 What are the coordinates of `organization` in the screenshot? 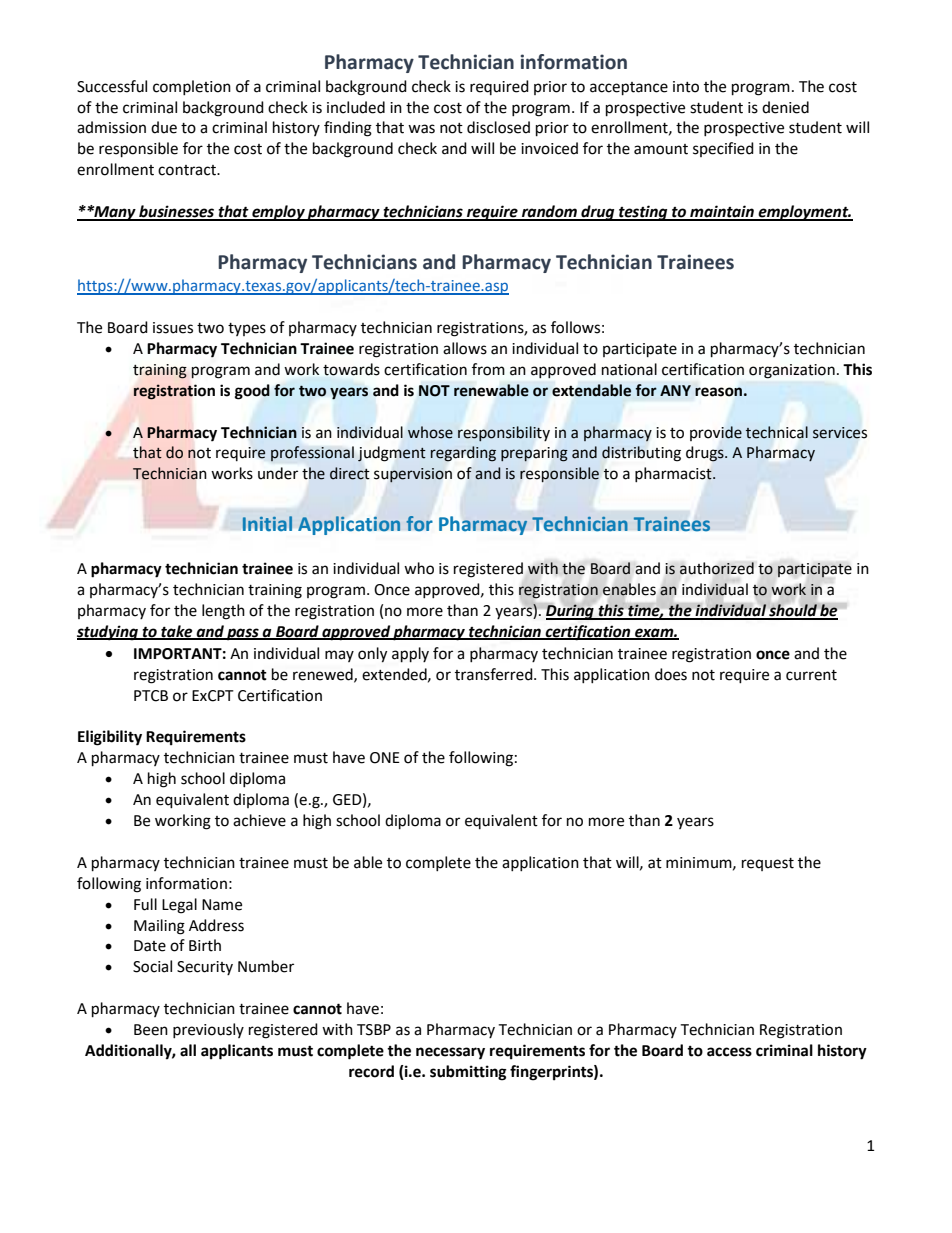 It's located at (792, 371).
